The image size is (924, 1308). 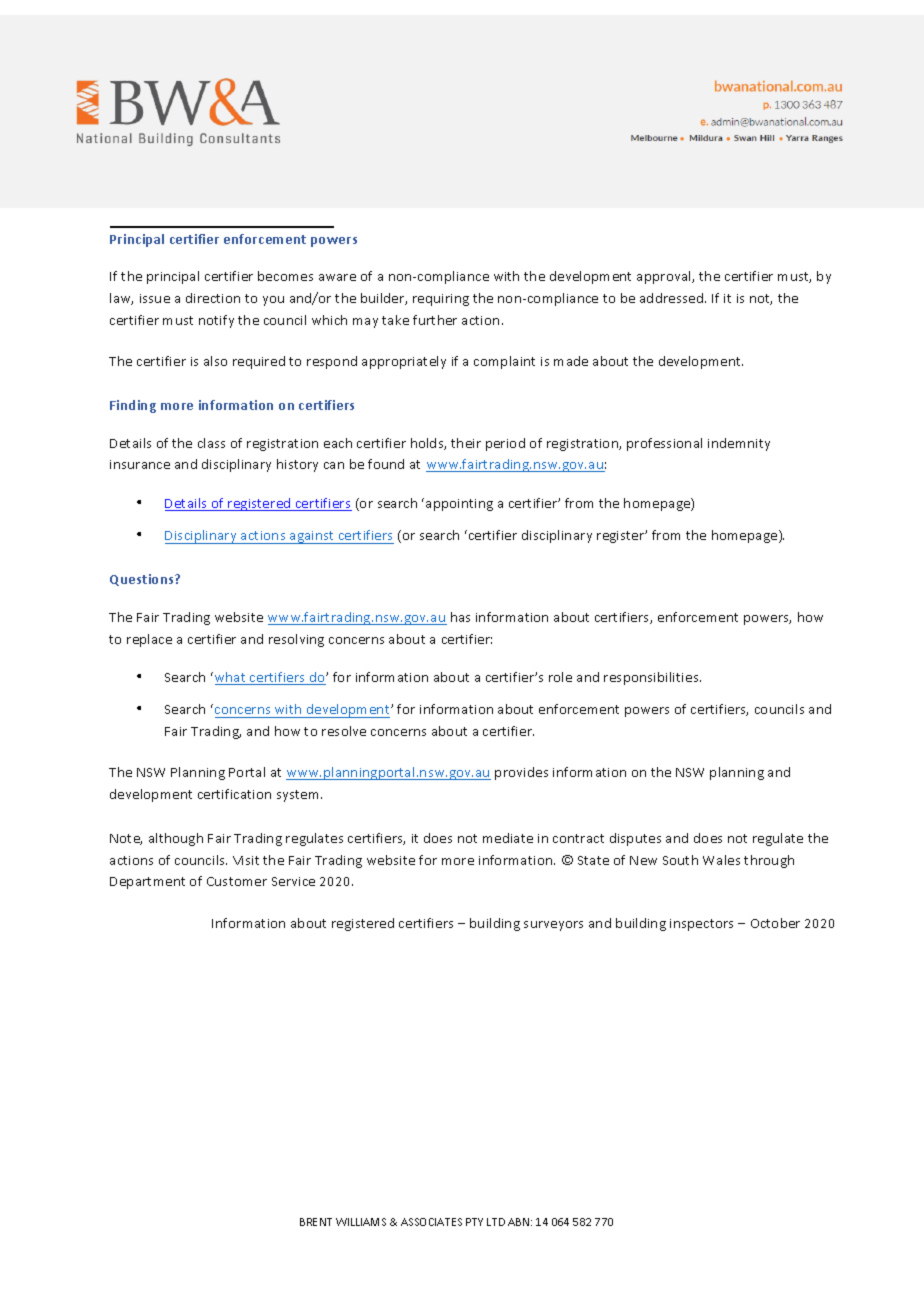 I want to click on direction, so click(x=213, y=298).
